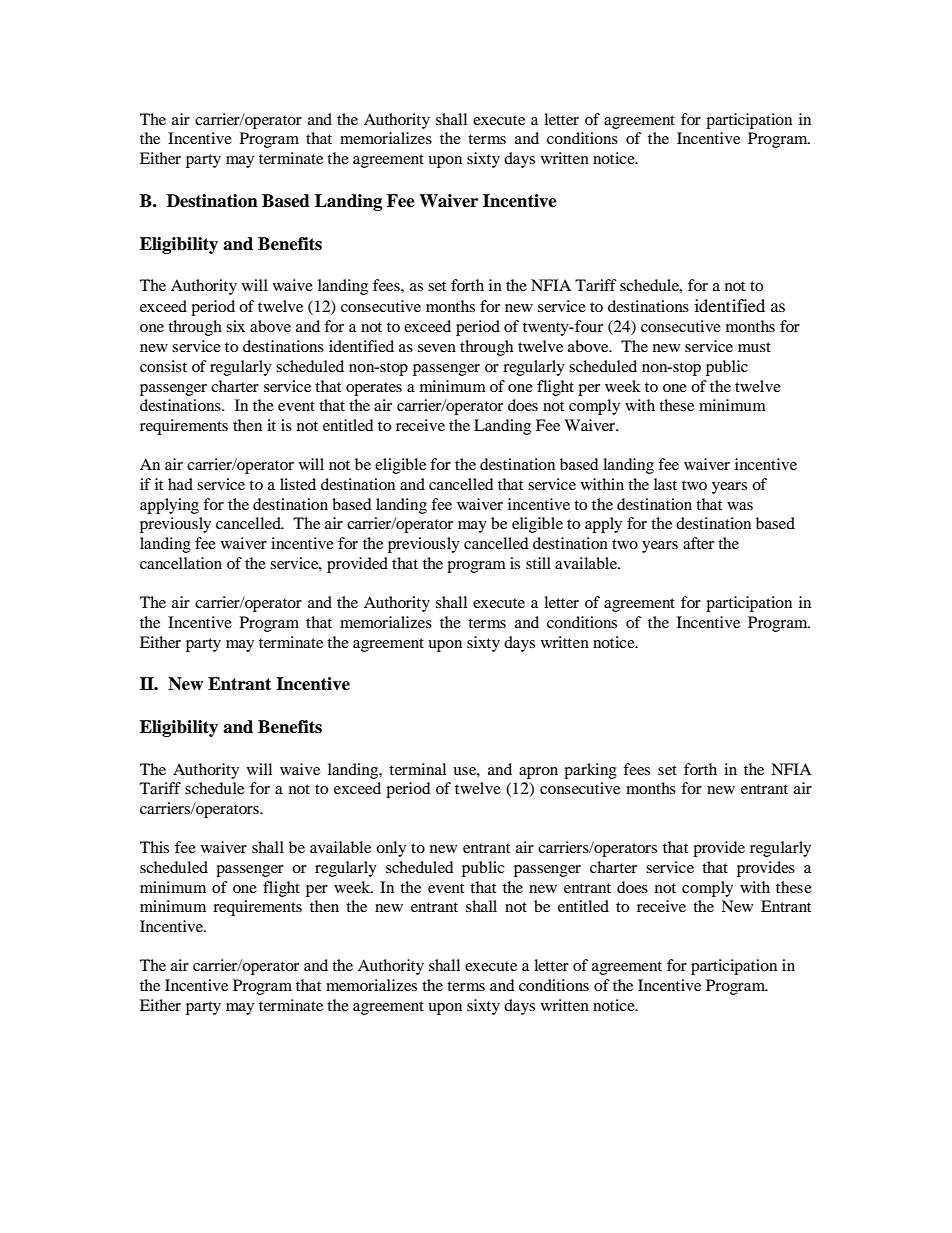 The width and height of the screenshot is (952, 1233). Describe the element at coordinates (181, 563) in the screenshot. I see `cancellation` at that location.
